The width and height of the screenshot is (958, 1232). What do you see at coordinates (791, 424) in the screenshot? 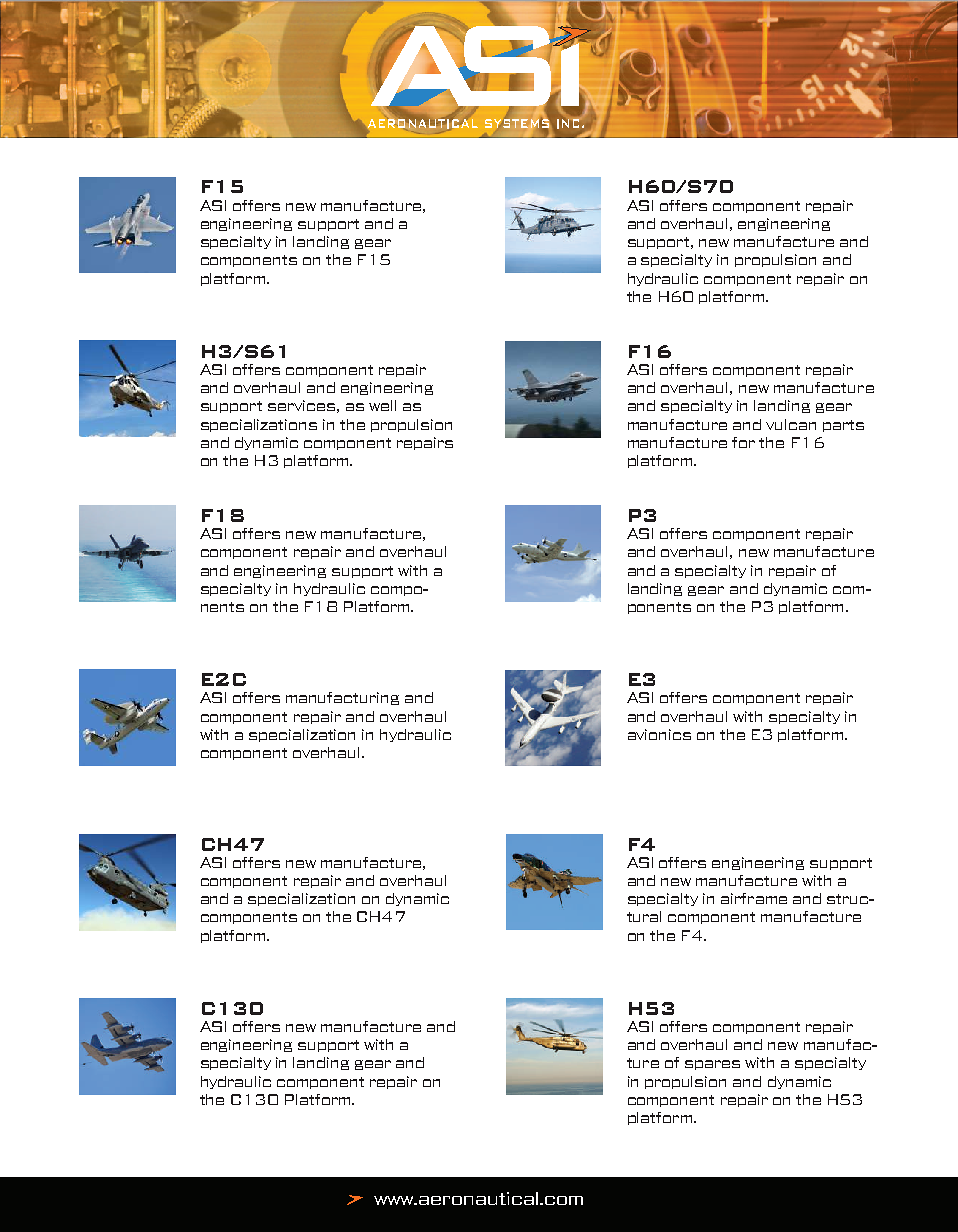
I see `vulcan` at bounding box center [791, 424].
